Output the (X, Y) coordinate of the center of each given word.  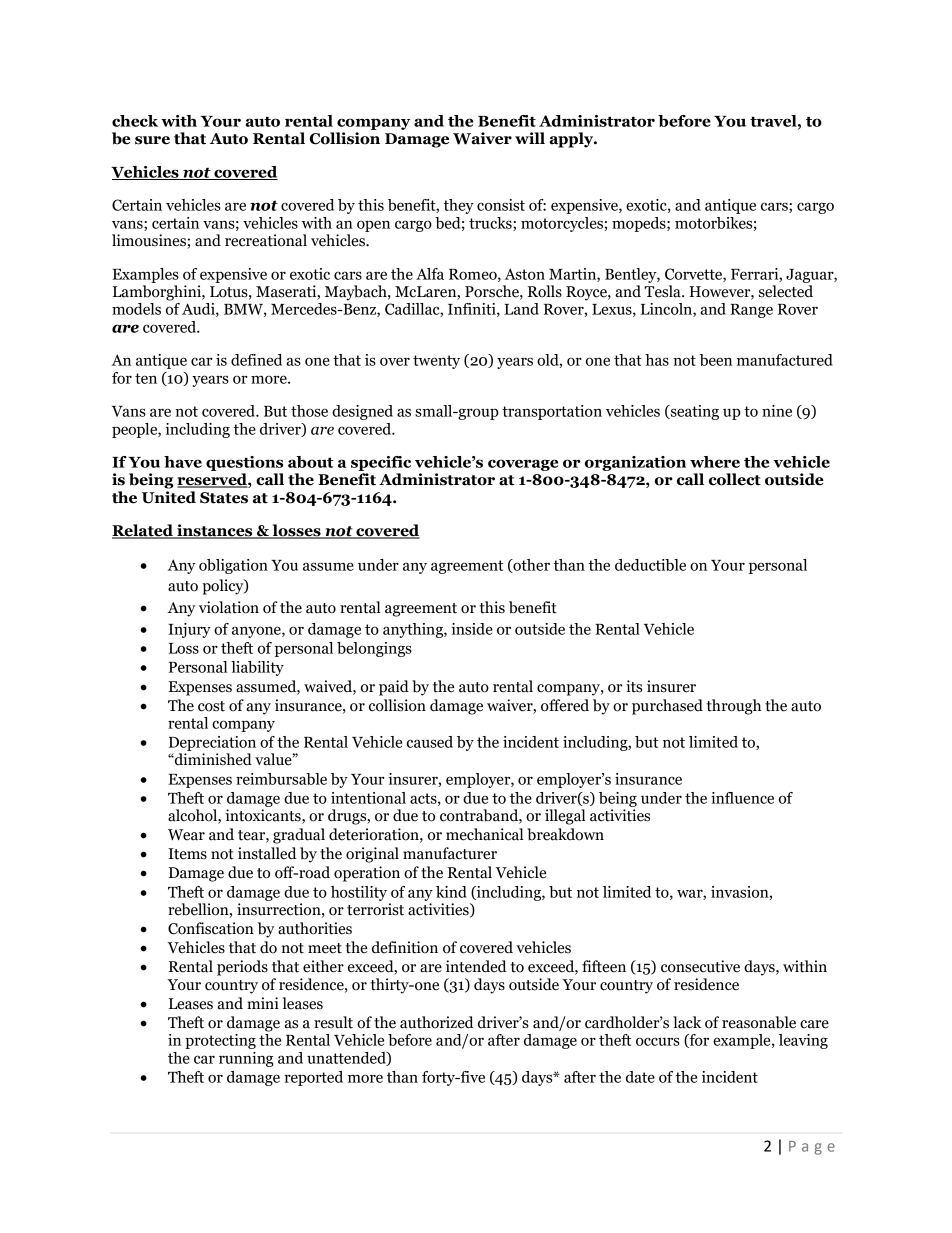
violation (229, 607)
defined (256, 360)
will (530, 138)
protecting (220, 1041)
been (716, 360)
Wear (186, 835)
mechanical (484, 834)
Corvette (694, 275)
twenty (436, 362)
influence (742, 798)
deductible (650, 565)
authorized (437, 1022)
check (135, 121)
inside (472, 629)
